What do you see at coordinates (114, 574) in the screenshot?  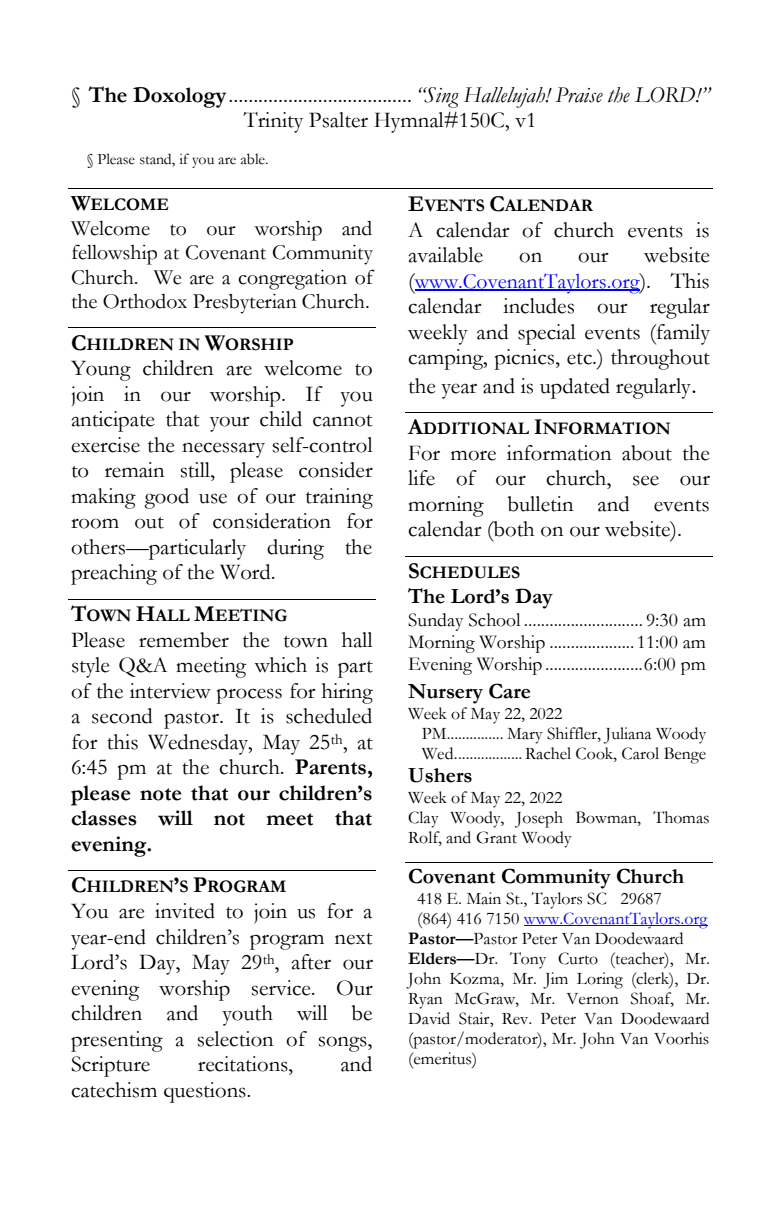 I see `preaching` at bounding box center [114, 574].
